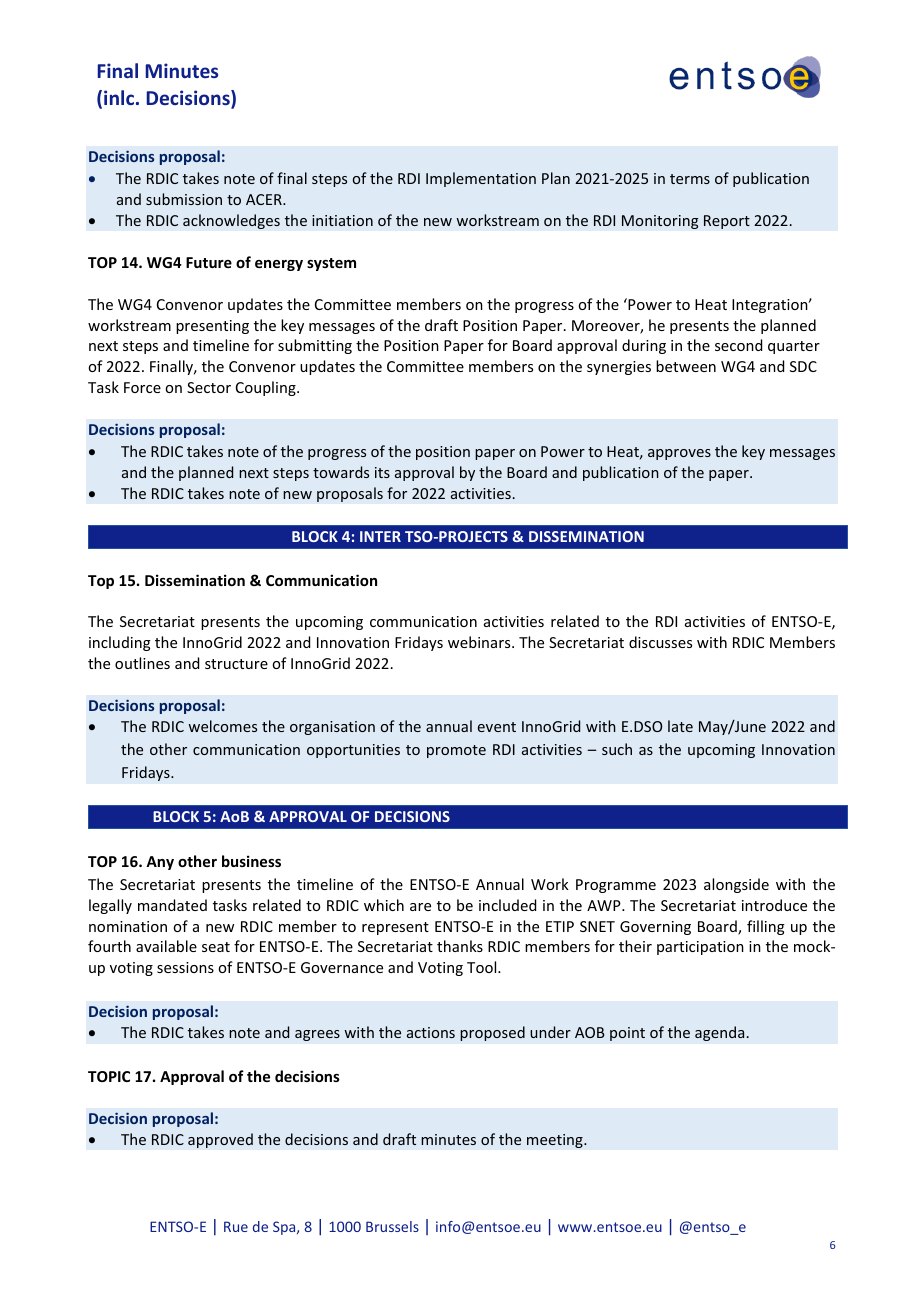 The width and height of the image is (924, 1308). What do you see at coordinates (481, 179) in the image?
I see `Implementation` at bounding box center [481, 179].
